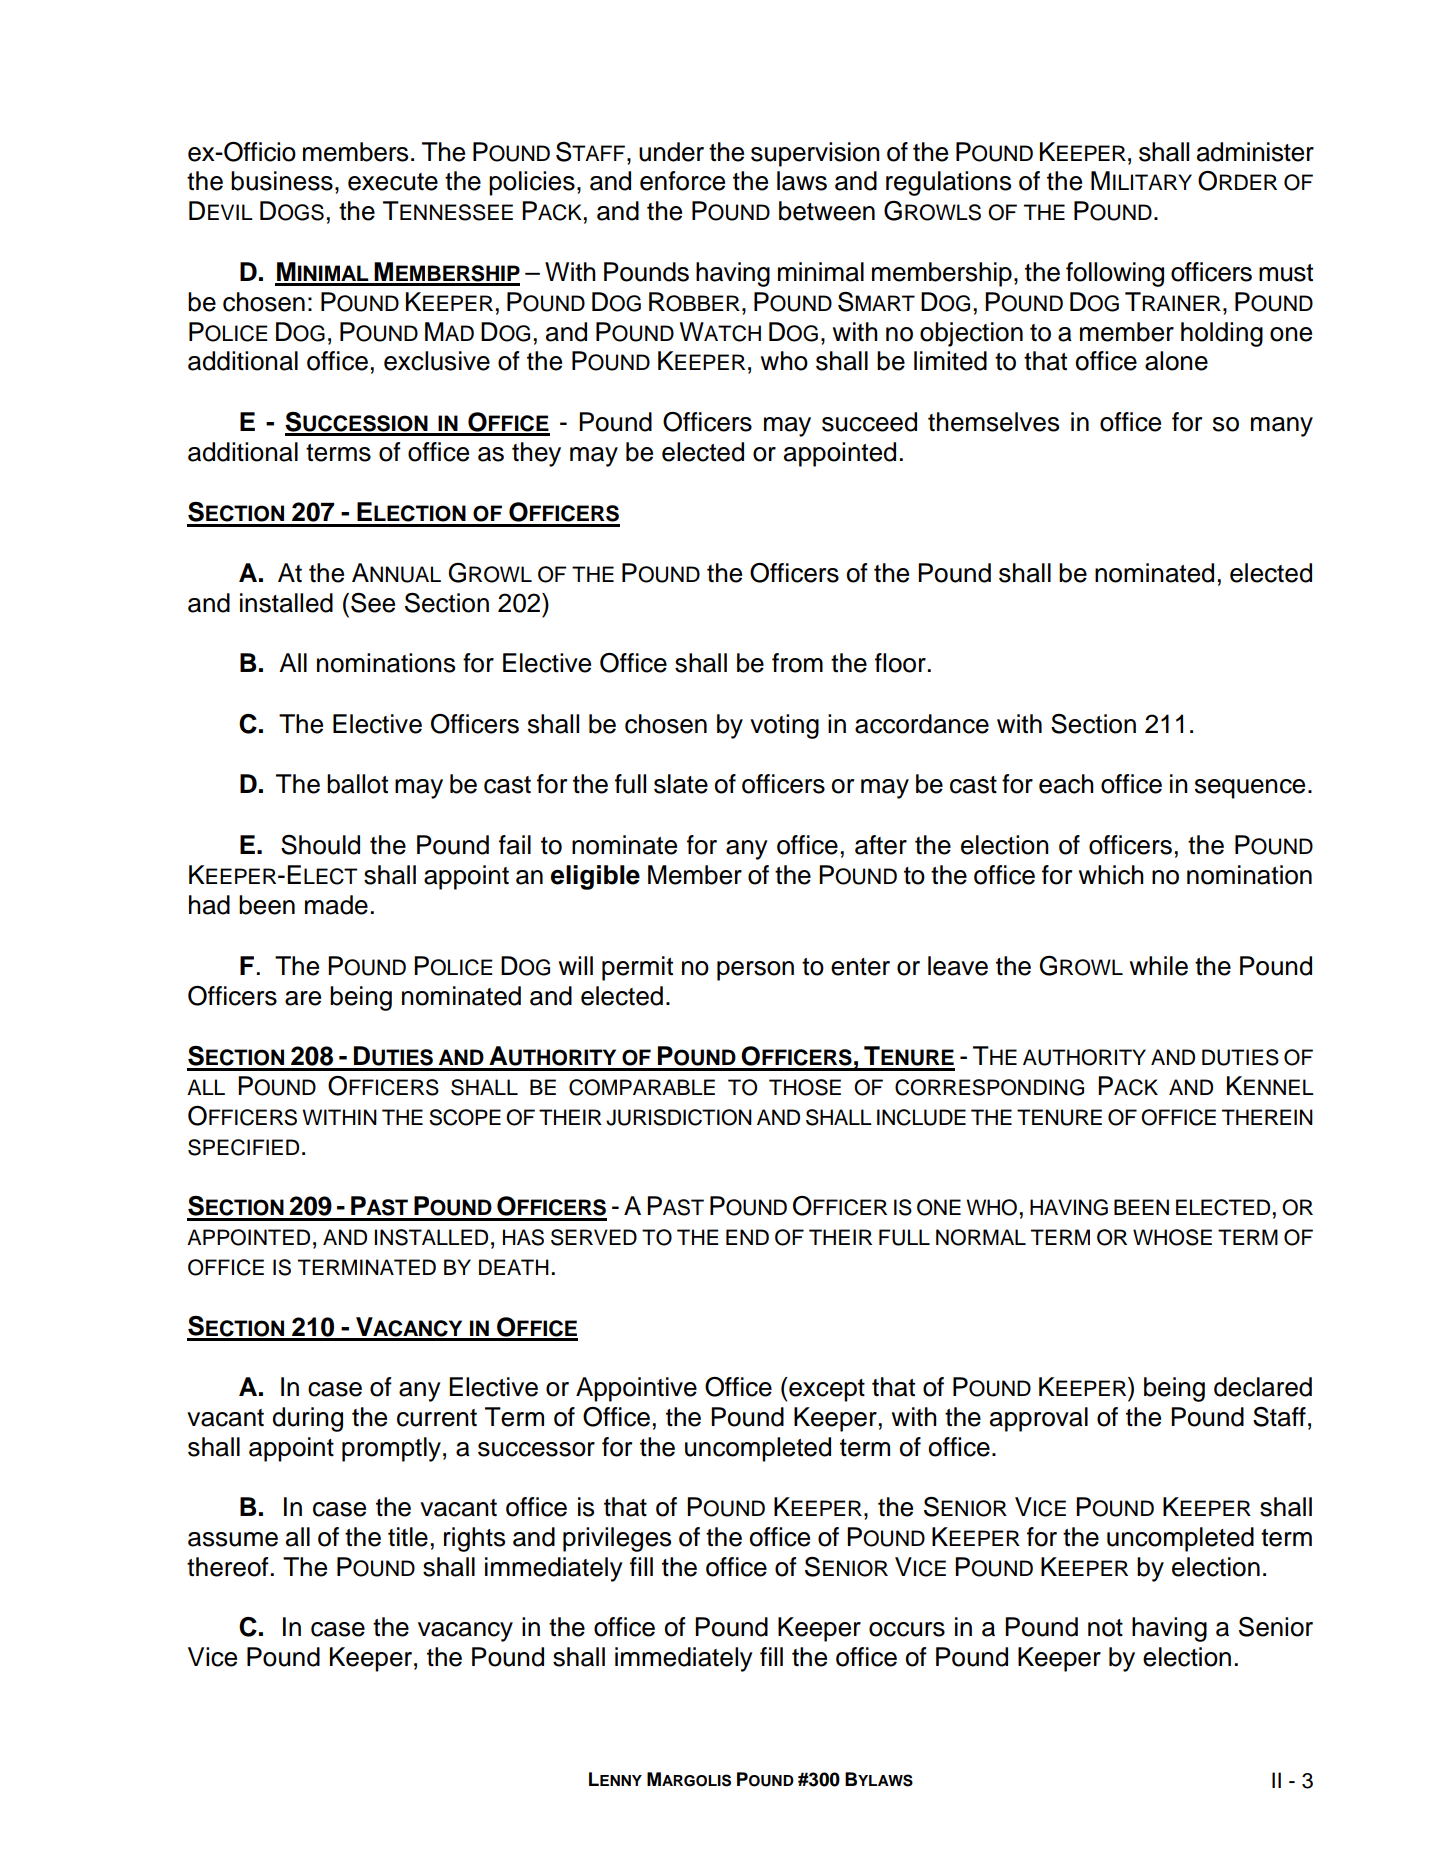 The width and height of the screenshot is (1450, 1876). I want to click on person, so click(755, 971).
